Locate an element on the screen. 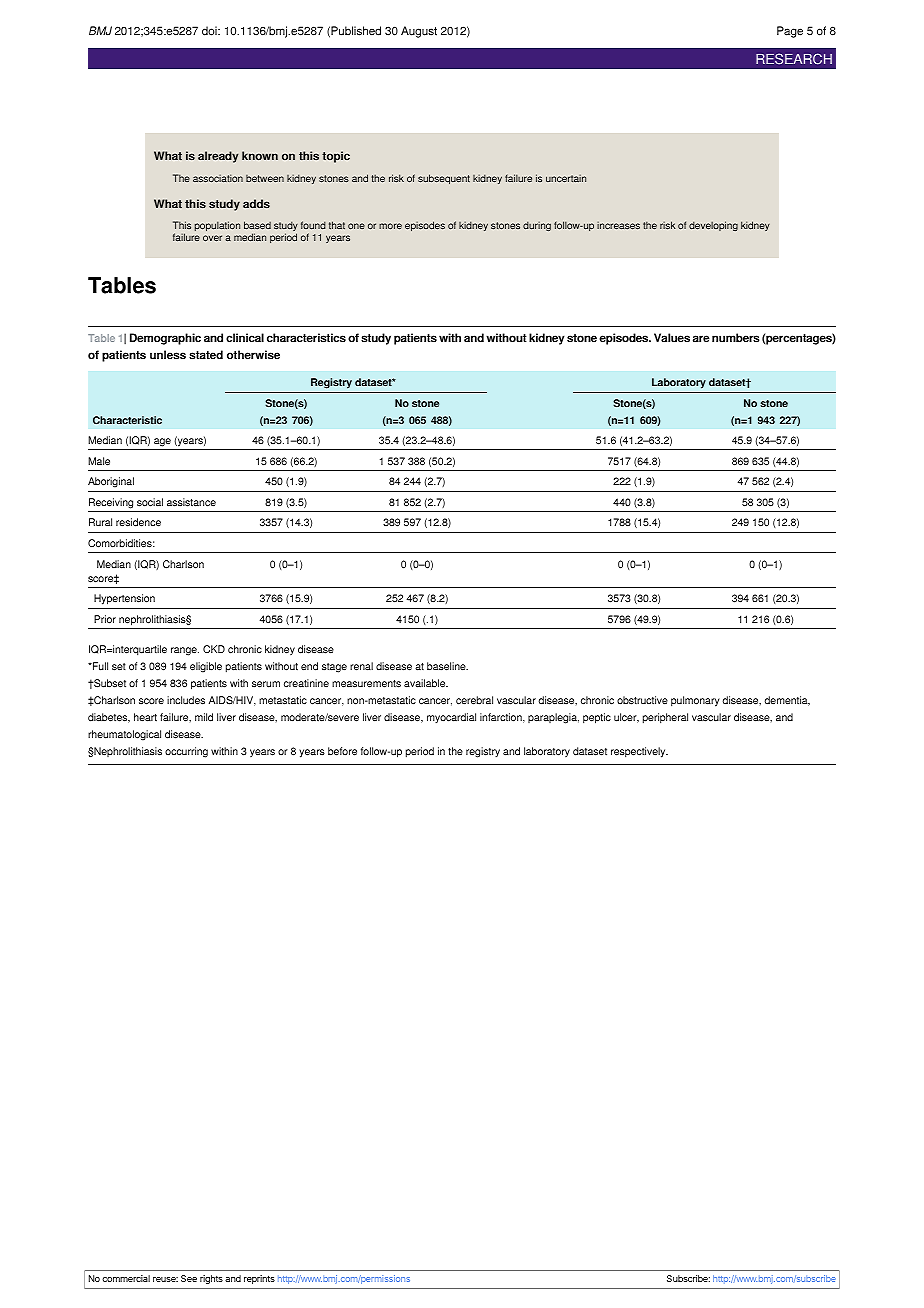  RESEARCH is located at coordinates (794, 59).
